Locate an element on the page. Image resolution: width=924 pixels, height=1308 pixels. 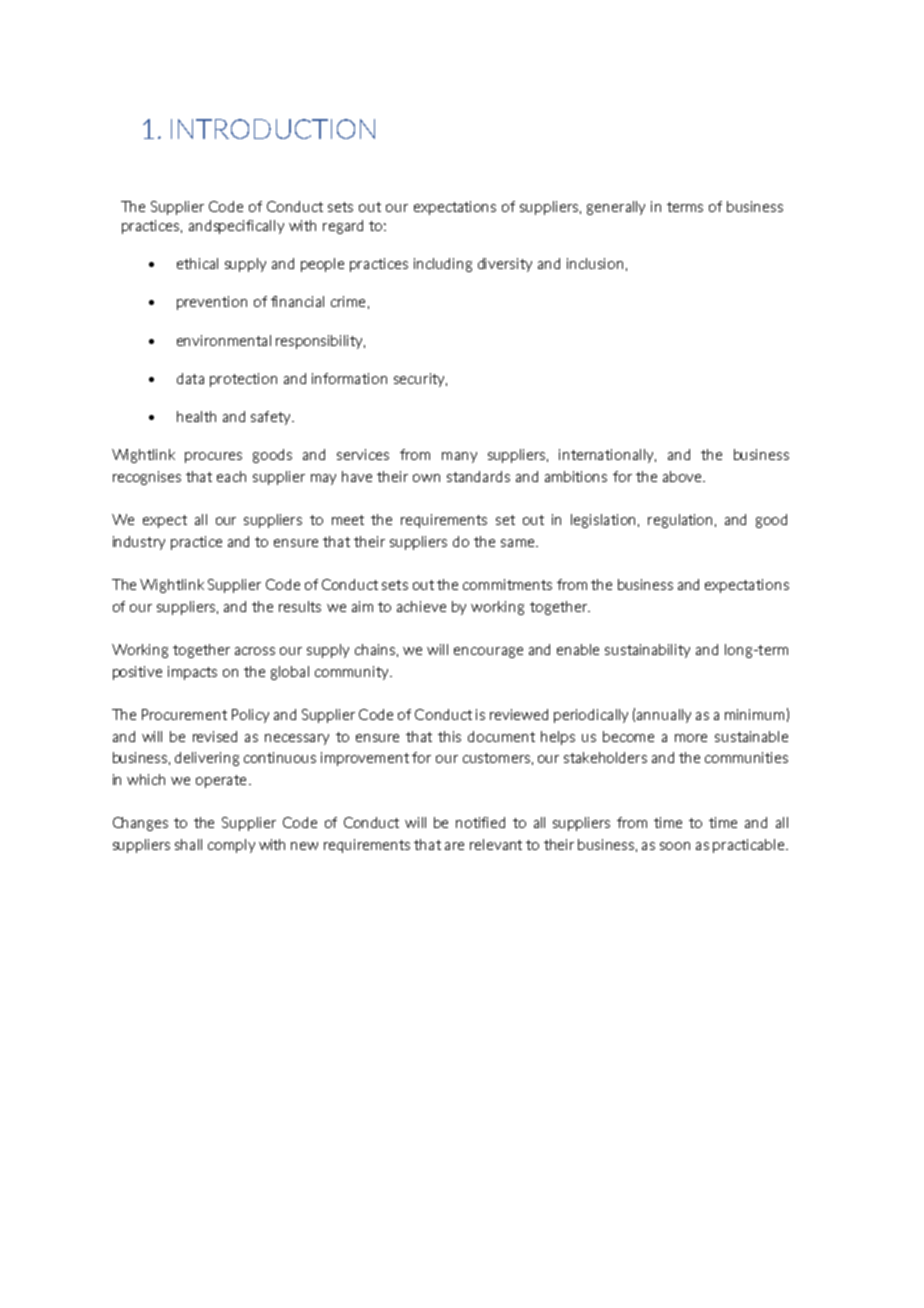
notified is located at coordinates (480, 822).
